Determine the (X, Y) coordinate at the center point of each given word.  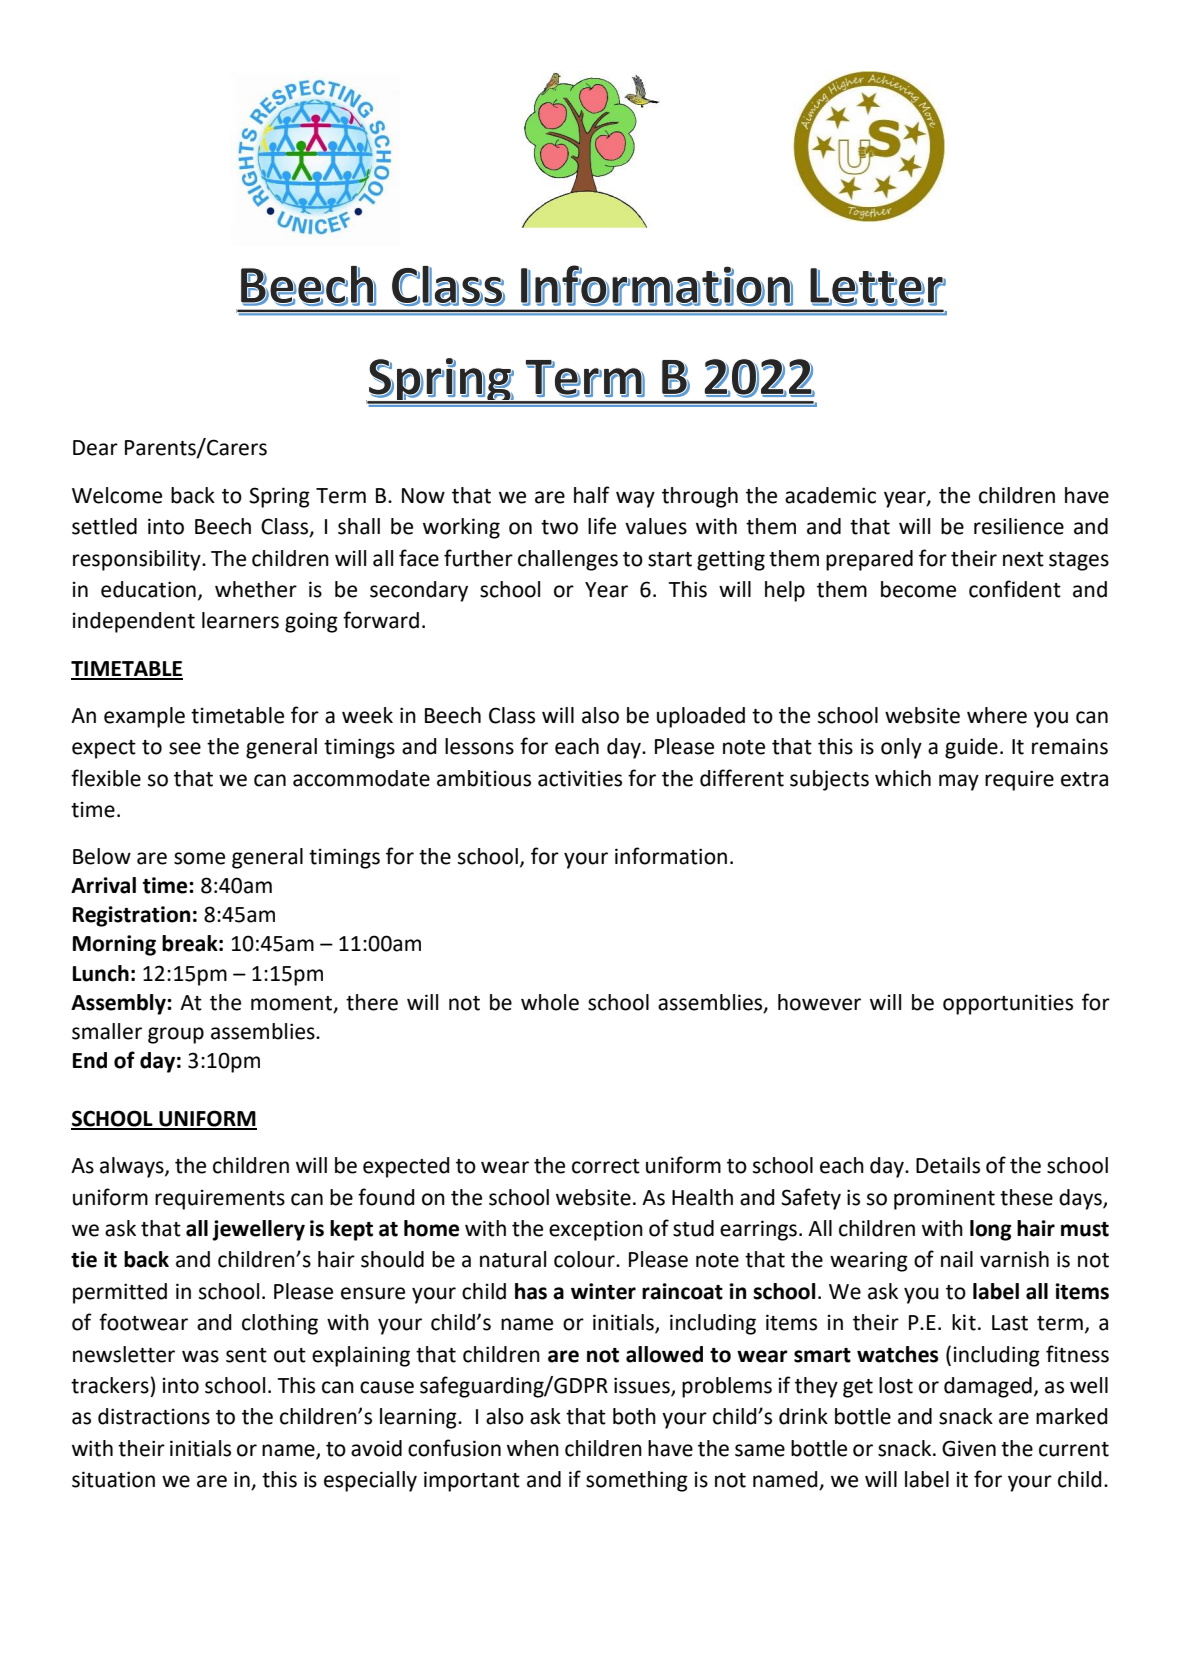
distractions (154, 1416)
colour (585, 1259)
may (959, 782)
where (997, 715)
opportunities (1008, 1004)
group (176, 1035)
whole (550, 1002)
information (671, 856)
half (592, 495)
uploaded (701, 717)
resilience (1019, 526)
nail (957, 1259)
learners (240, 620)
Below (102, 856)
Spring (279, 497)
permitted (120, 1293)
